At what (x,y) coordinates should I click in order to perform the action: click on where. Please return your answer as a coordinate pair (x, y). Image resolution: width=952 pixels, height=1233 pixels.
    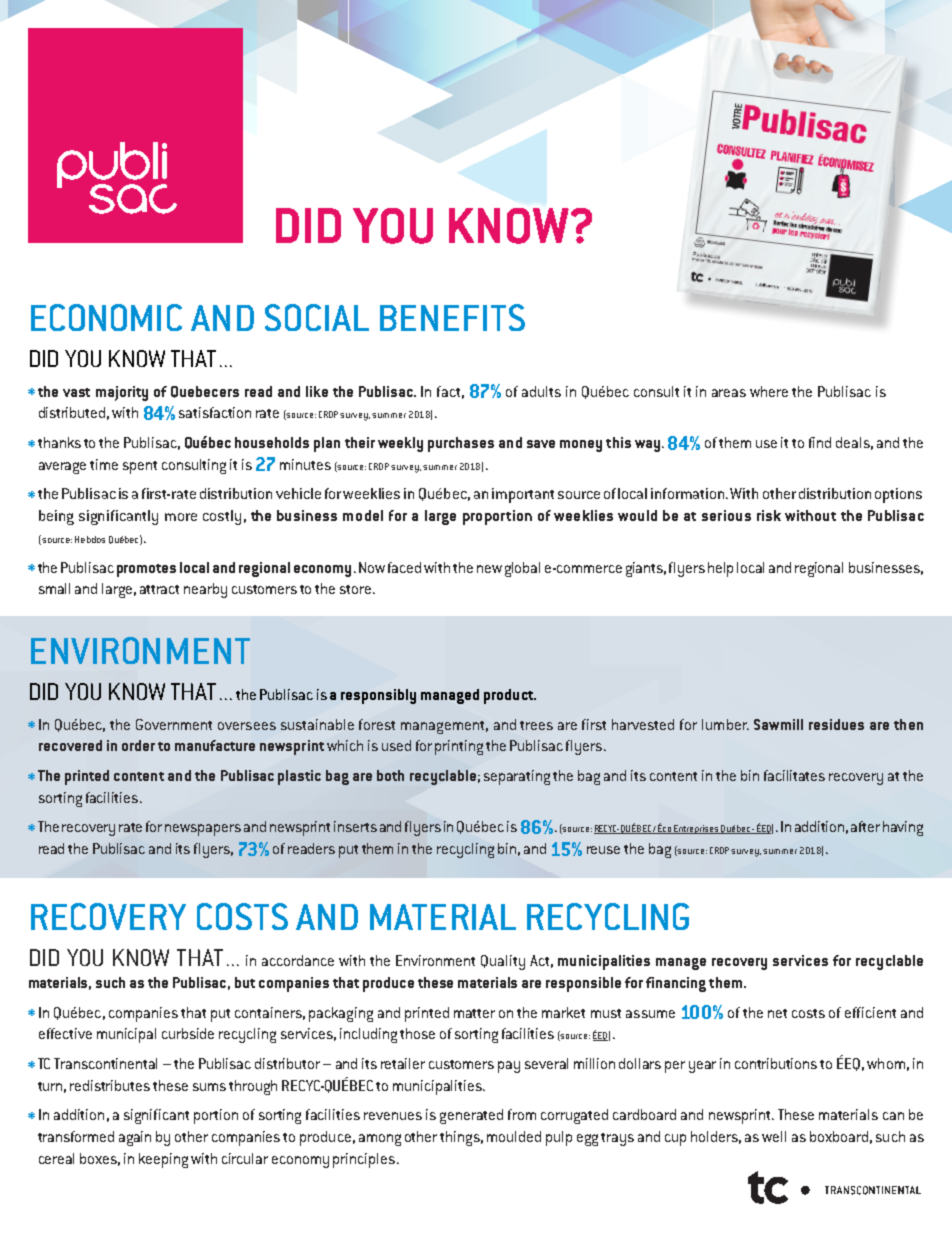
    Looking at the image, I should click on (769, 391).
